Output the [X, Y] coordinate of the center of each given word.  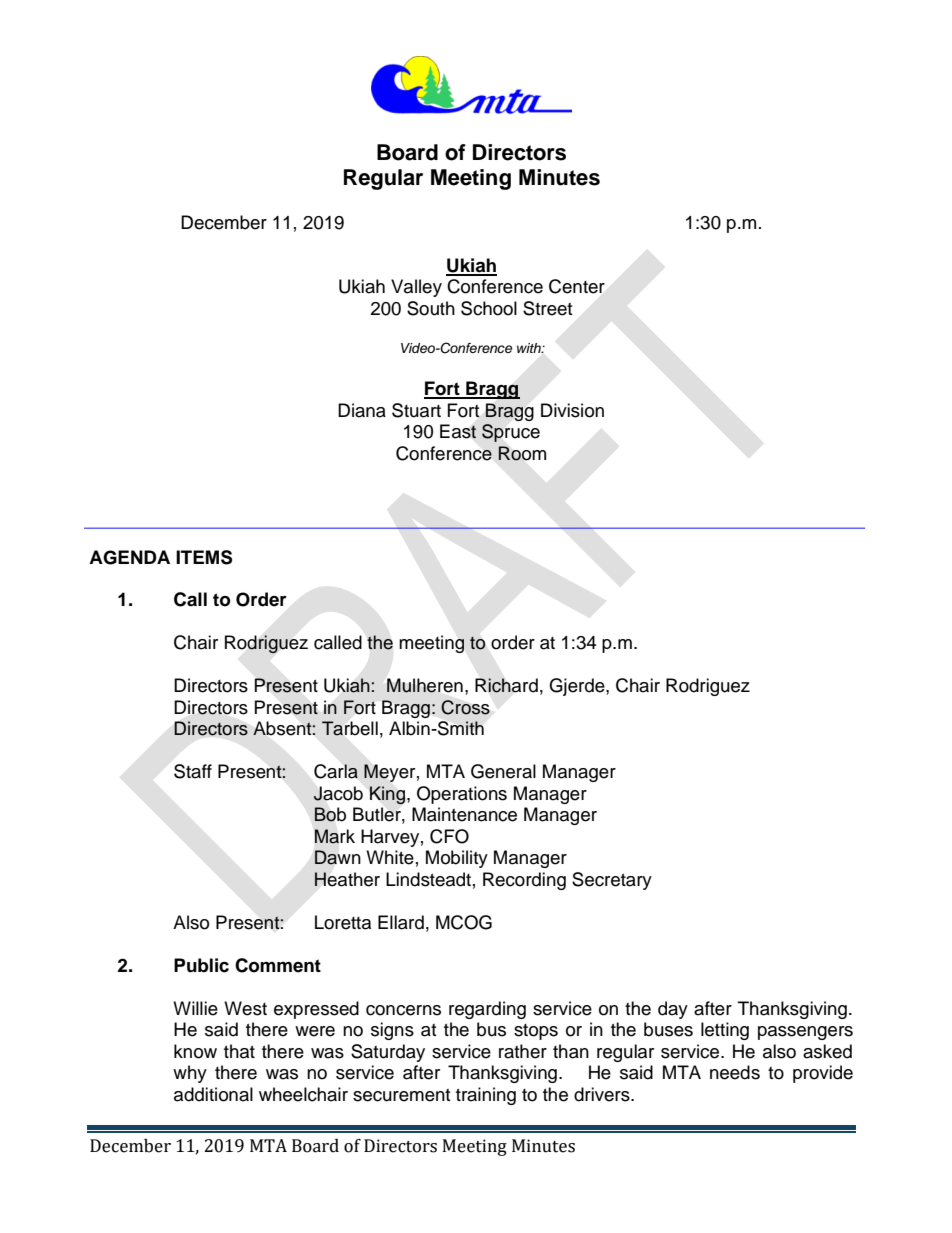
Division [572, 410]
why [190, 1074]
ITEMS [204, 557]
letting [725, 1031]
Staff [193, 771]
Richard [506, 685]
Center [577, 286]
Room [522, 453]
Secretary [612, 881]
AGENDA [129, 557]
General [503, 771]
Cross [465, 707]
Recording [524, 881]
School [489, 308]
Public [201, 965]
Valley [416, 288]
